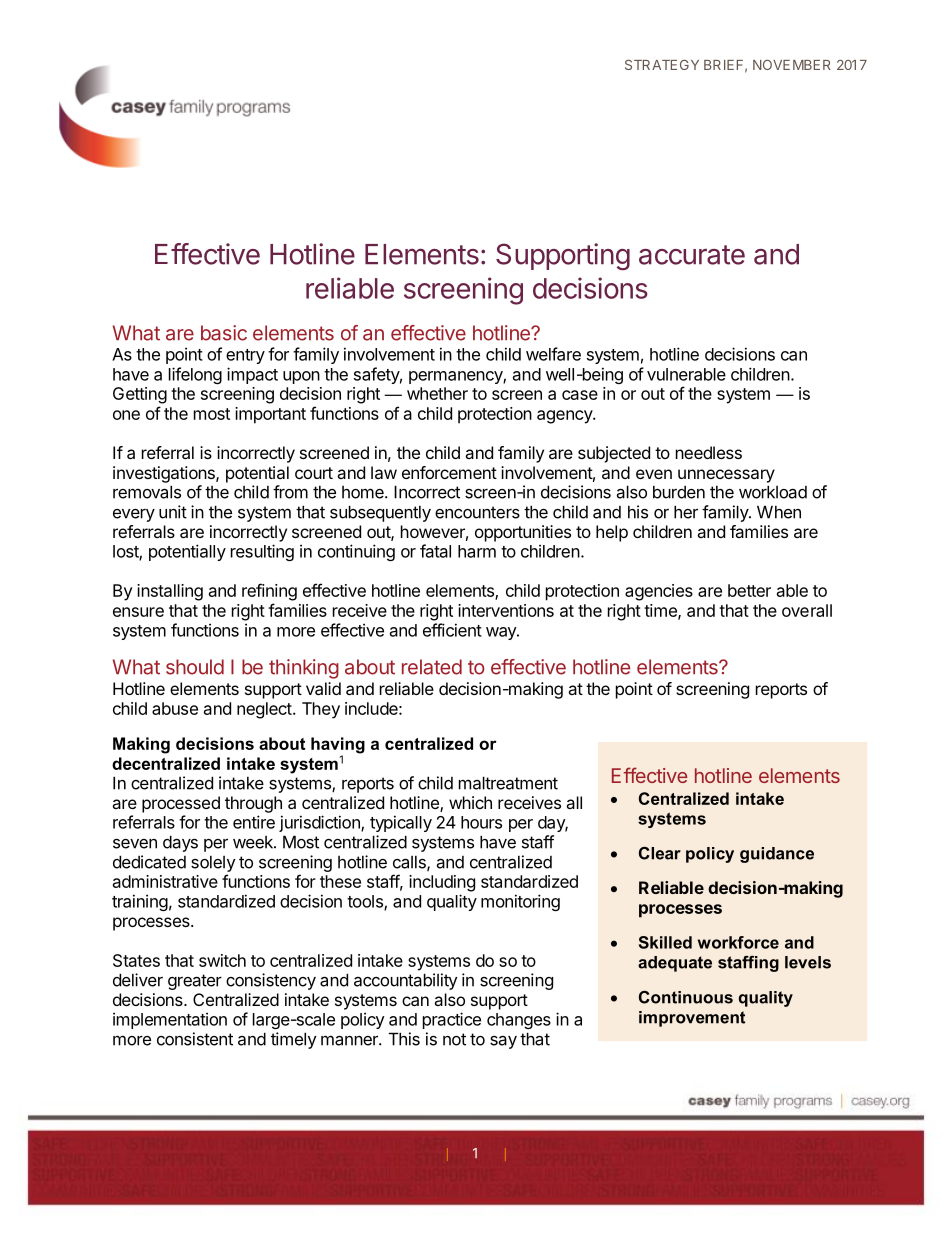 This screenshot has height=1233, width=952. I want to click on processed, so click(181, 804).
